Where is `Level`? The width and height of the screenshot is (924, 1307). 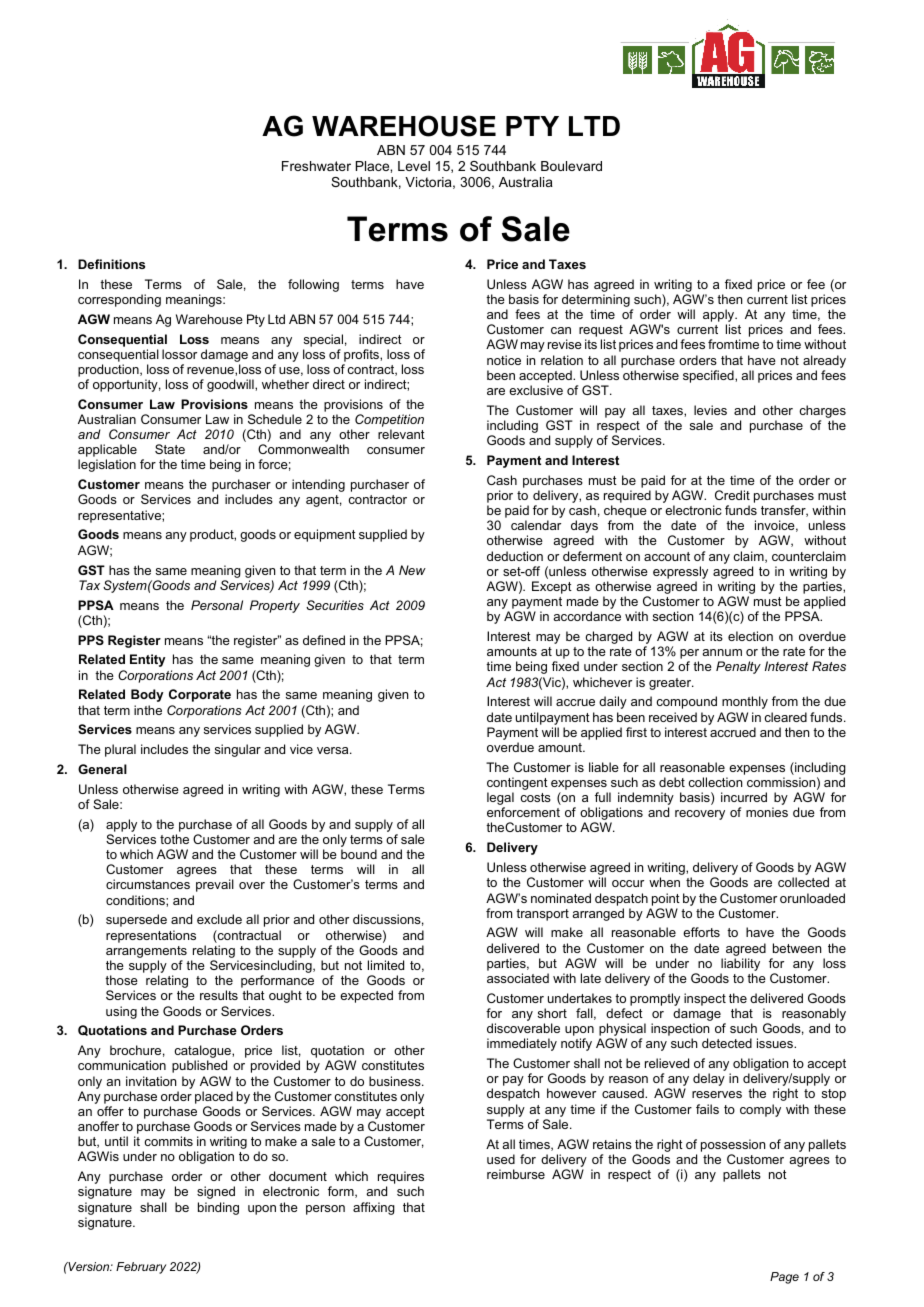
Level is located at coordinates (414, 166).
